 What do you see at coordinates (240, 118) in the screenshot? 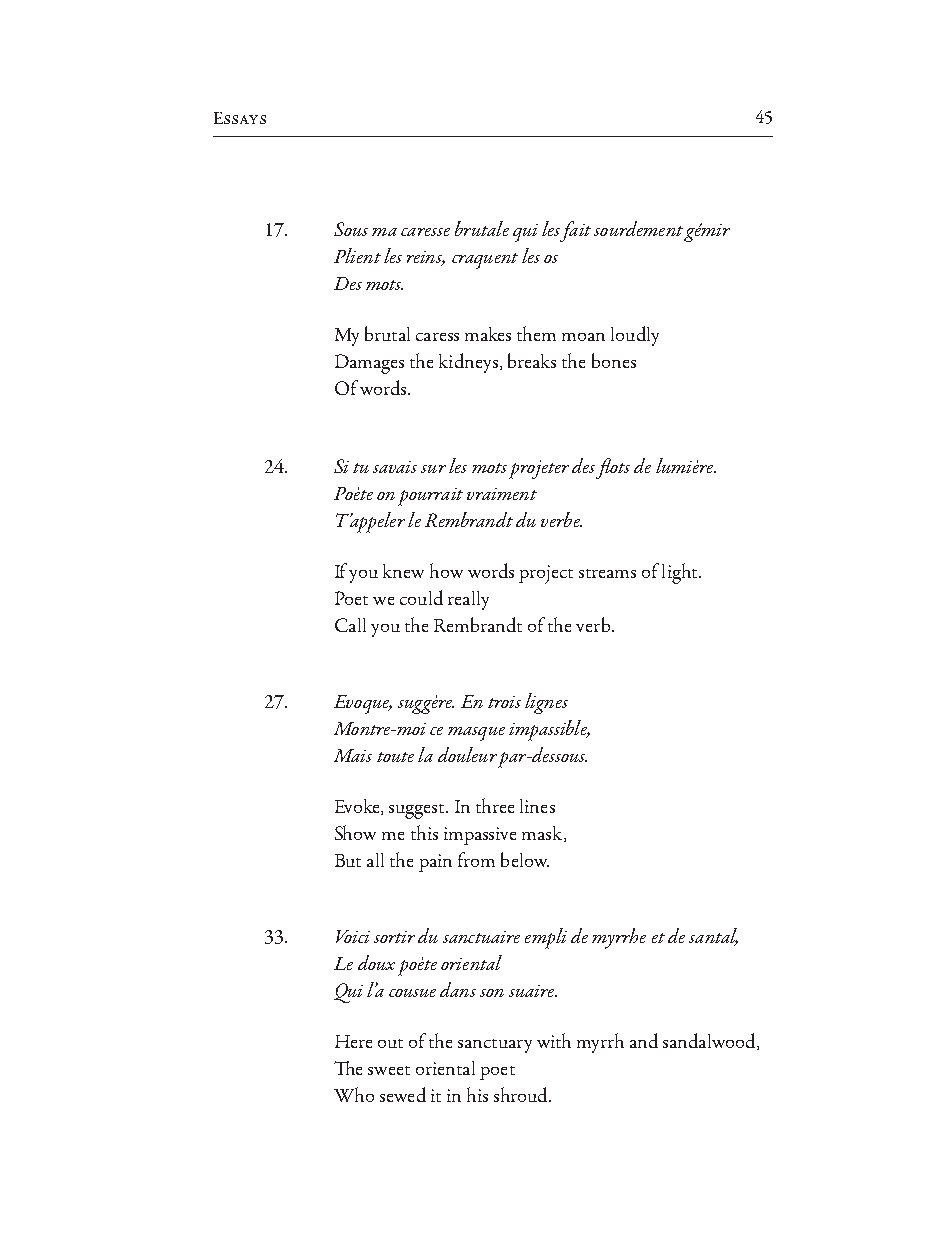
I see `Essays` at bounding box center [240, 118].
